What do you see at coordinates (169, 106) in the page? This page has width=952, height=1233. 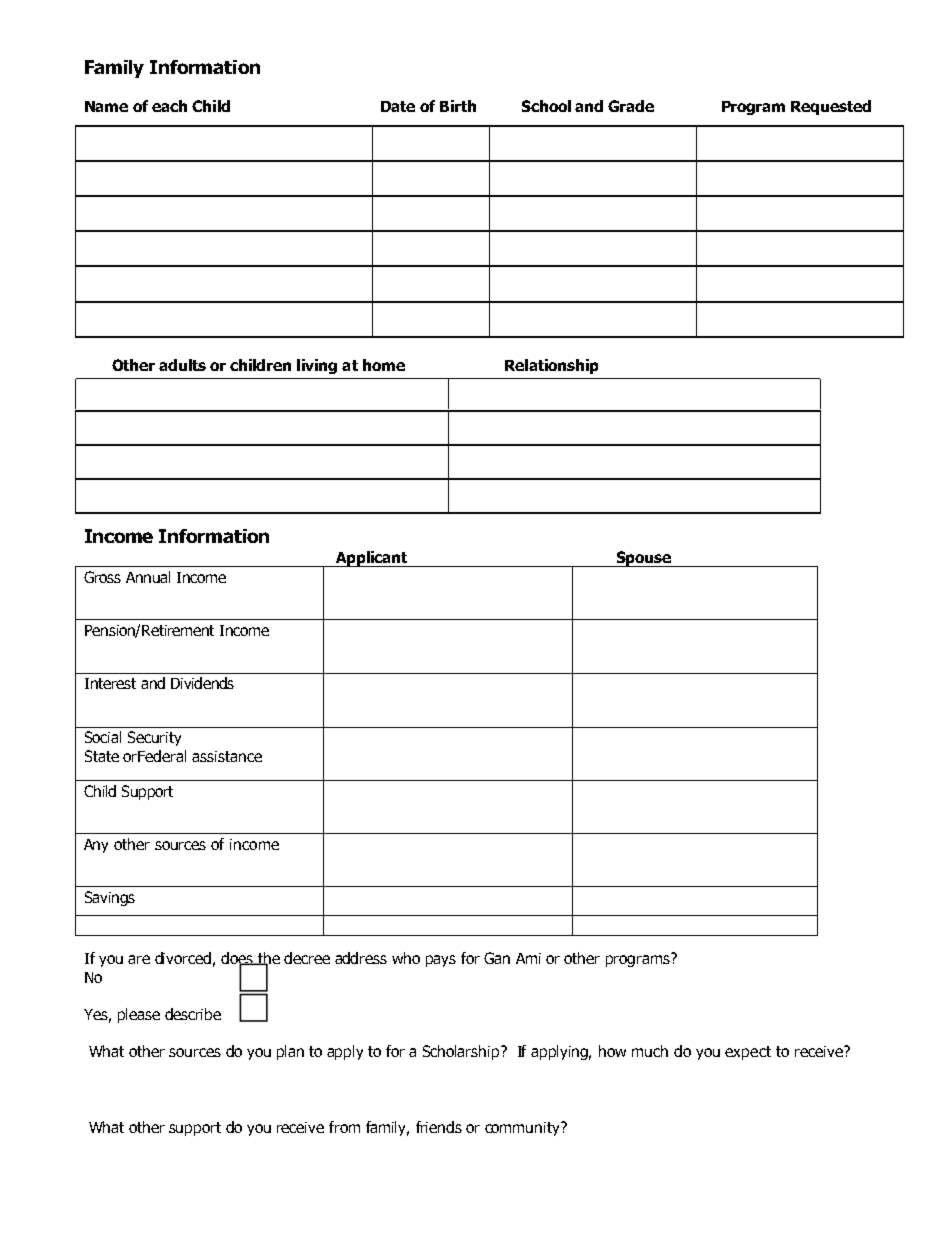 I see `each` at bounding box center [169, 106].
